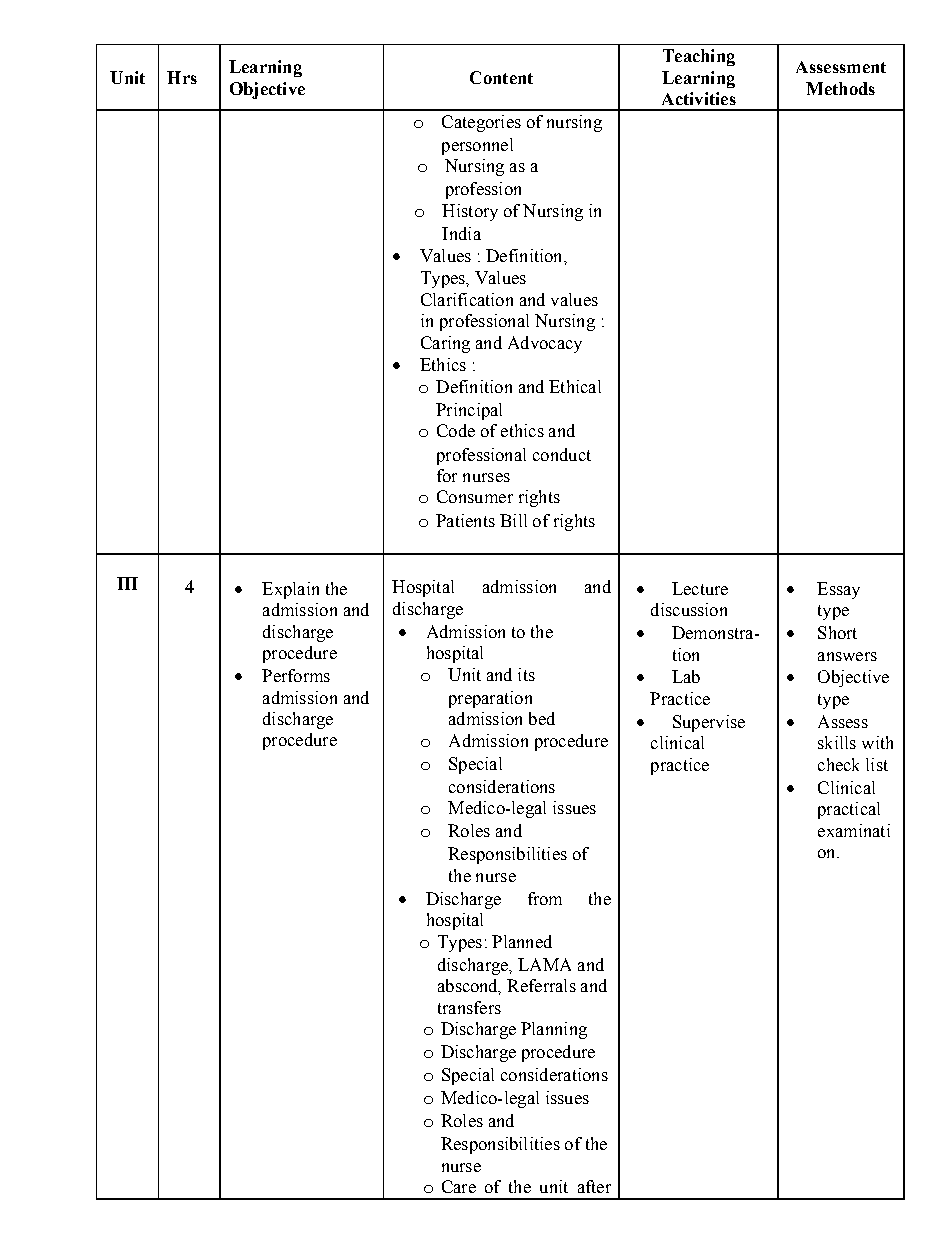  Describe the element at coordinates (182, 77) in the image. I see `Hrs` at that location.
